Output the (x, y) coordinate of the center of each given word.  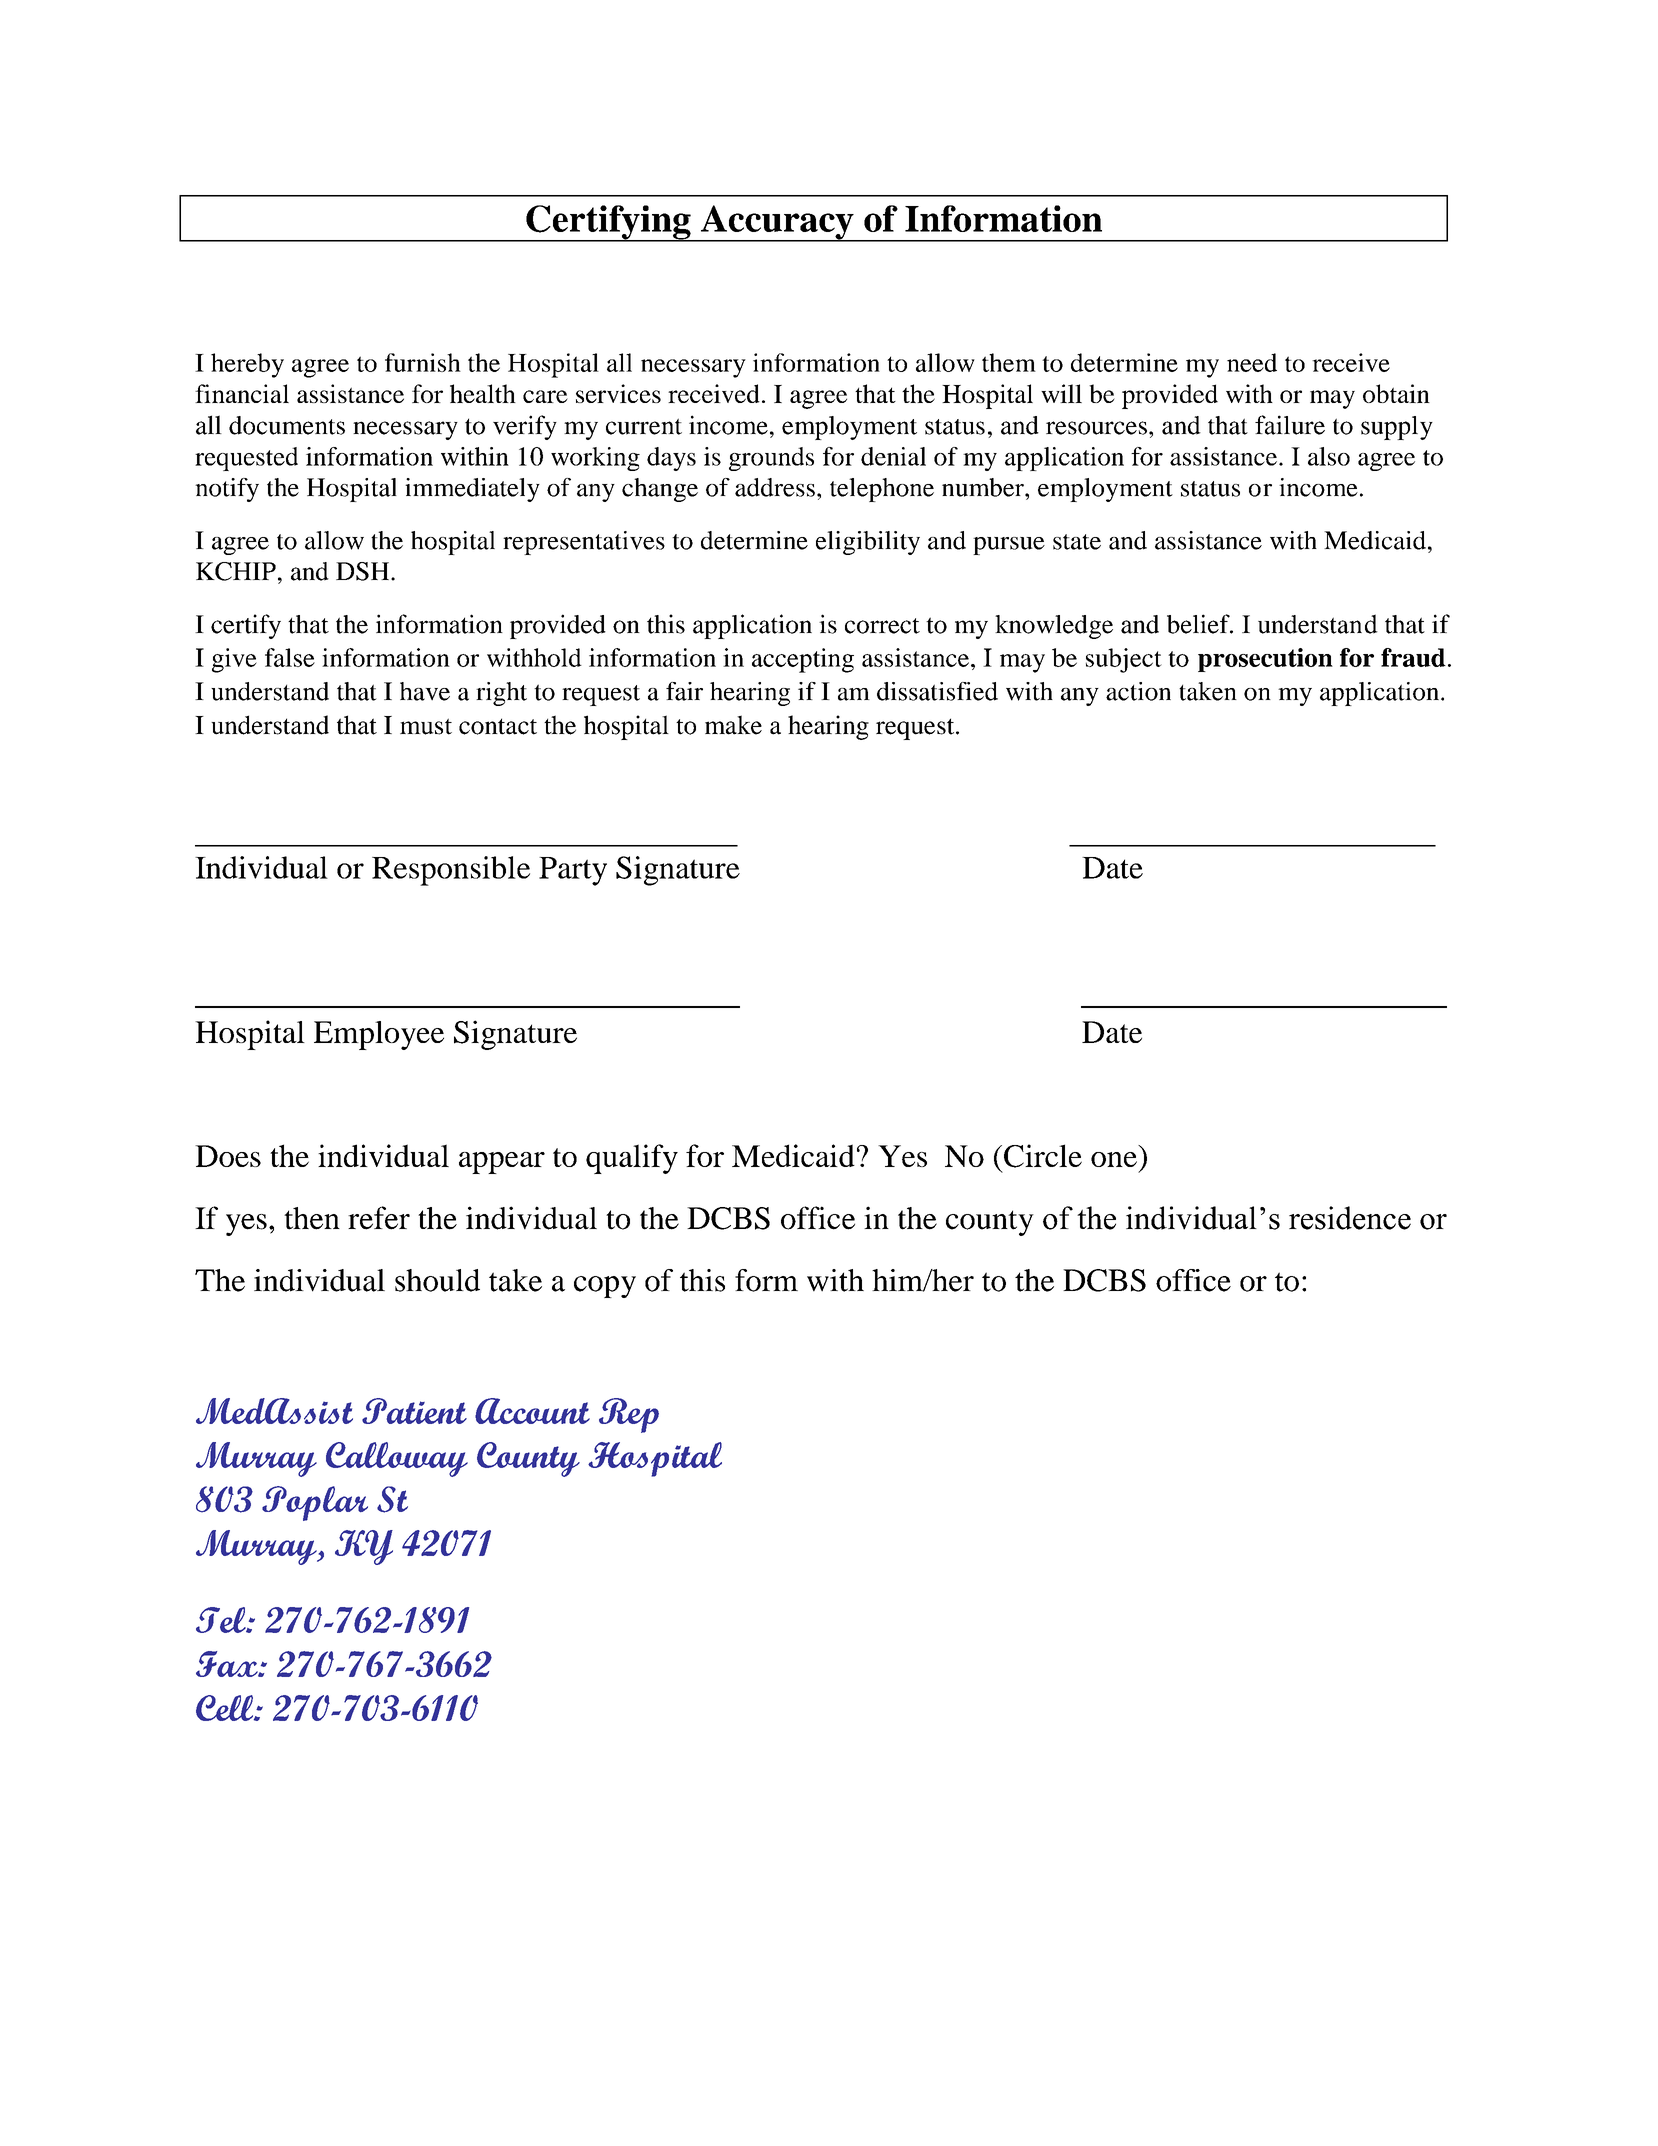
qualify (632, 1159)
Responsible (451, 871)
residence (1350, 1218)
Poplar (315, 1503)
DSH (364, 571)
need (1252, 362)
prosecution (1265, 660)
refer (379, 1218)
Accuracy (777, 223)
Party (573, 871)
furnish (423, 362)
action (1138, 691)
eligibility (868, 543)
